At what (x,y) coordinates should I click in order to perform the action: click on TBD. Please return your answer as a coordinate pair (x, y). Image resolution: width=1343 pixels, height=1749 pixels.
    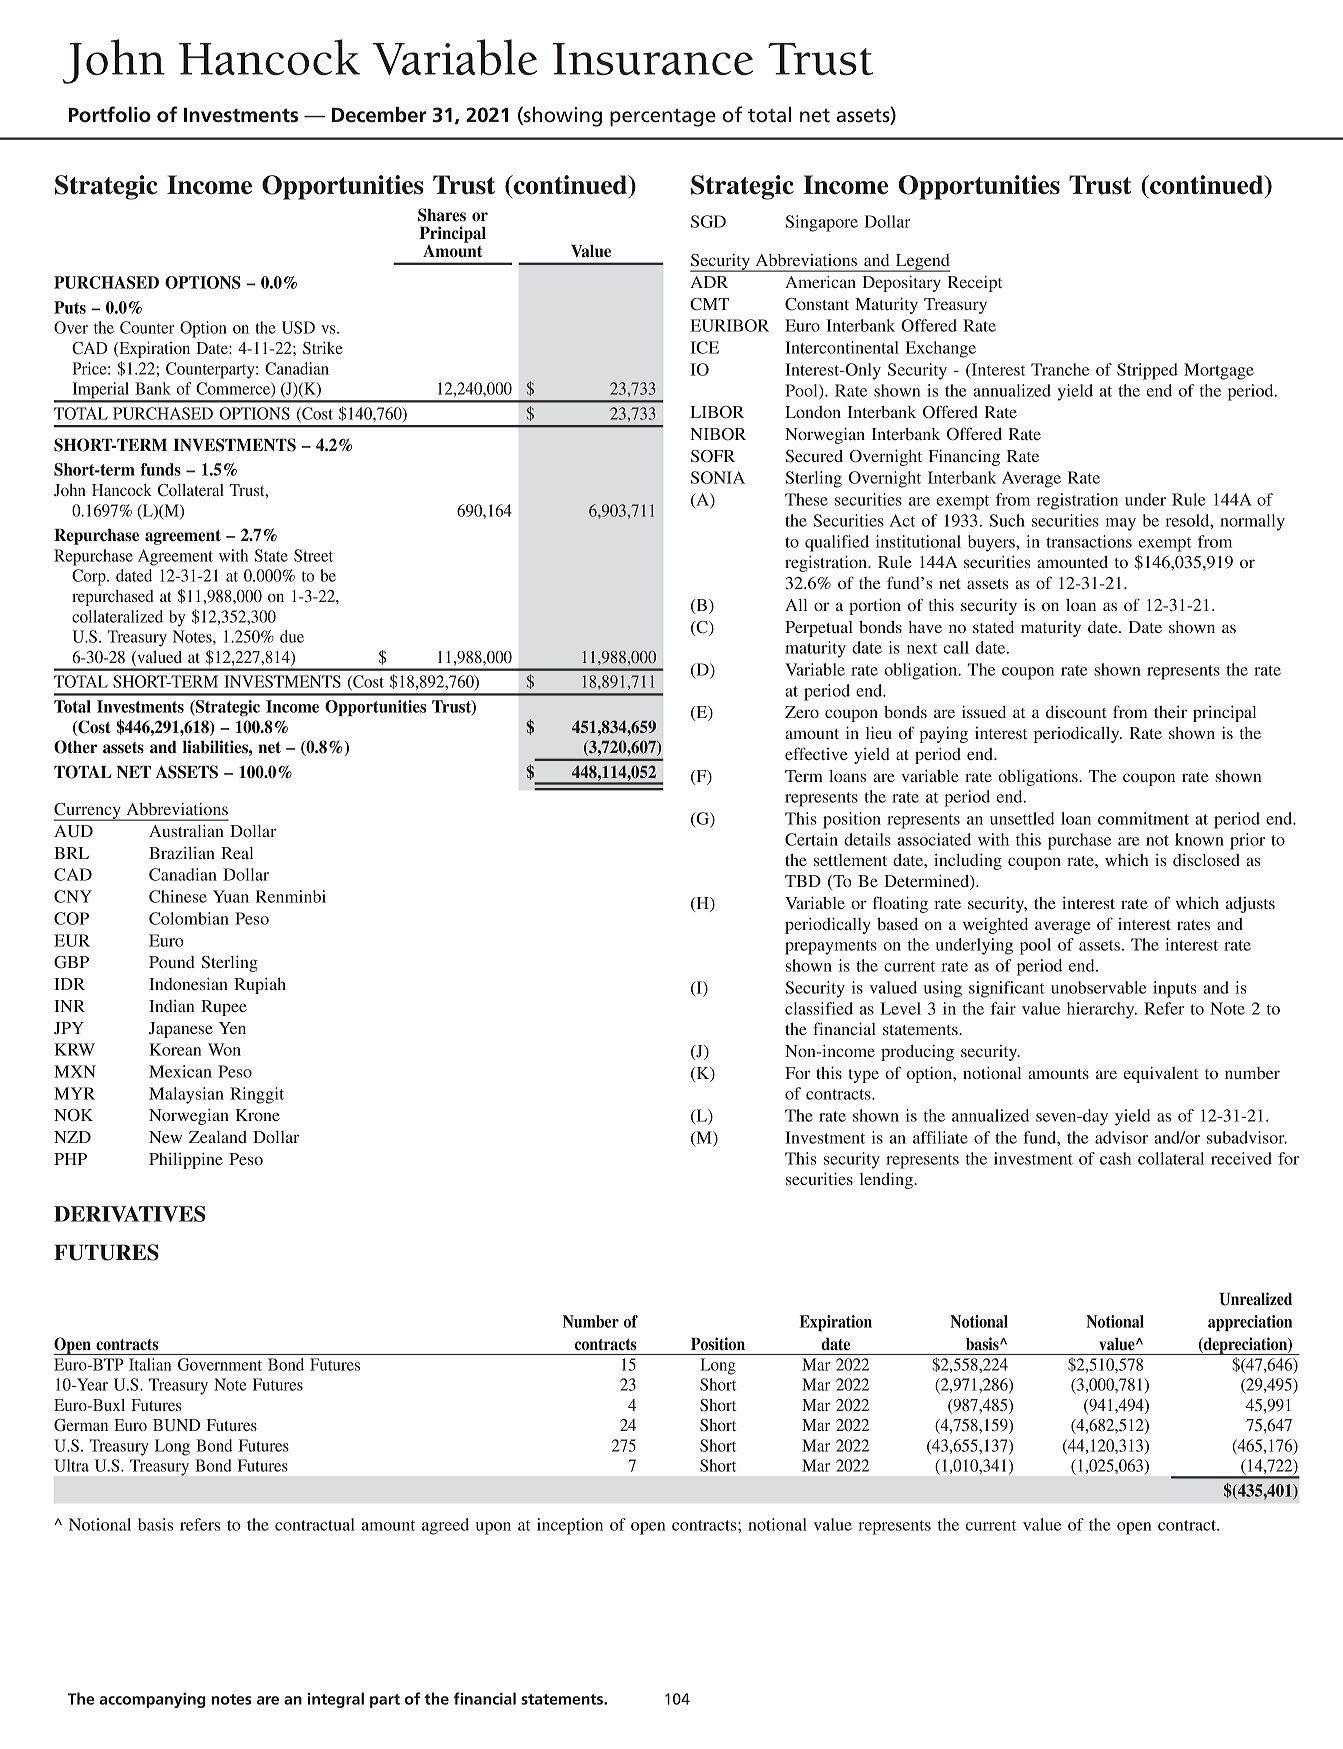
    Looking at the image, I should click on (803, 881).
